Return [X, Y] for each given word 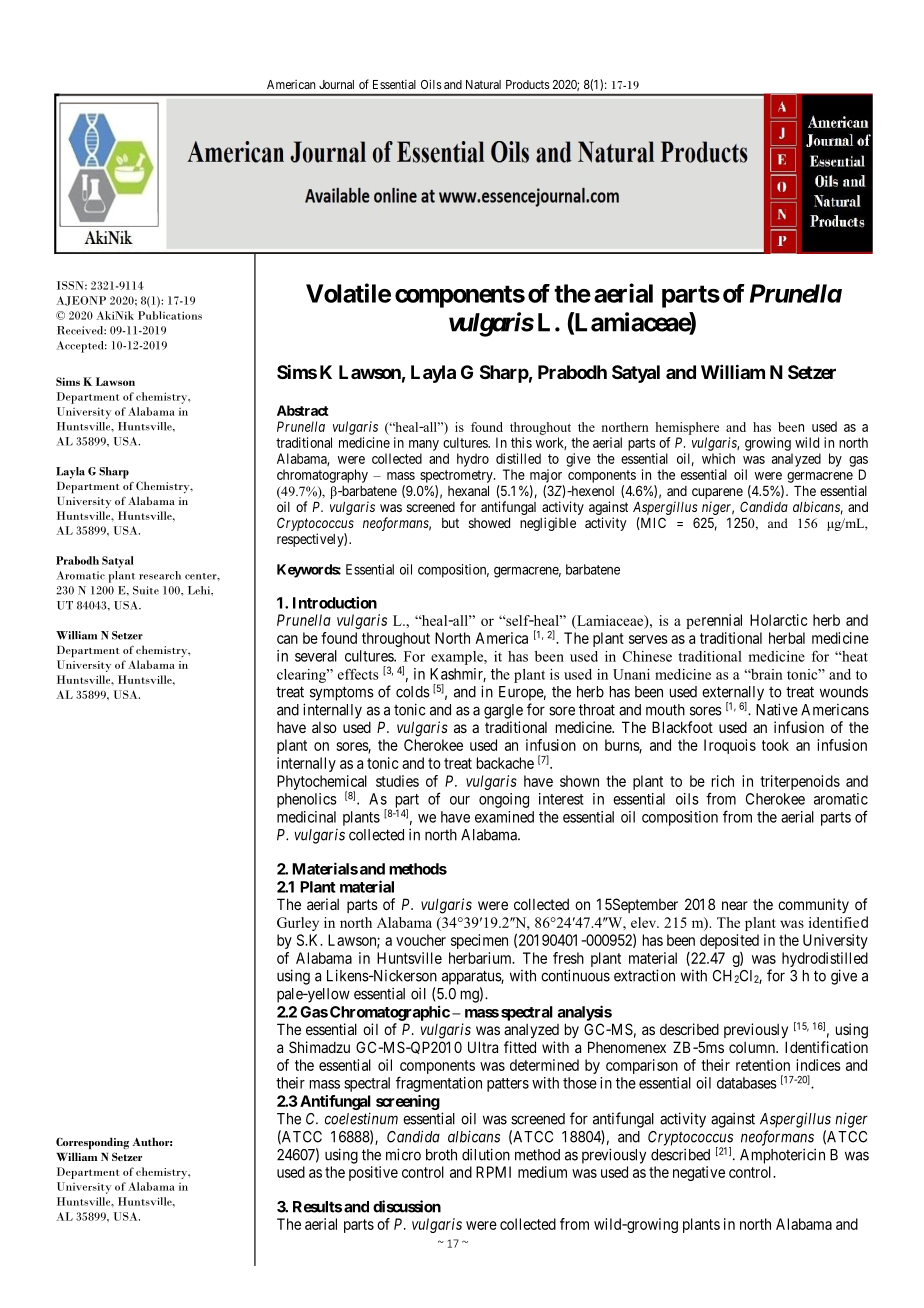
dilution [486, 1154]
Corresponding [92, 1143]
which [718, 458]
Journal [336, 84]
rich [723, 781]
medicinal [306, 817]
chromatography [322, 476]
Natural [483, 84]
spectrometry [457, 476]
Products [528, 84]
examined [504, 817]
